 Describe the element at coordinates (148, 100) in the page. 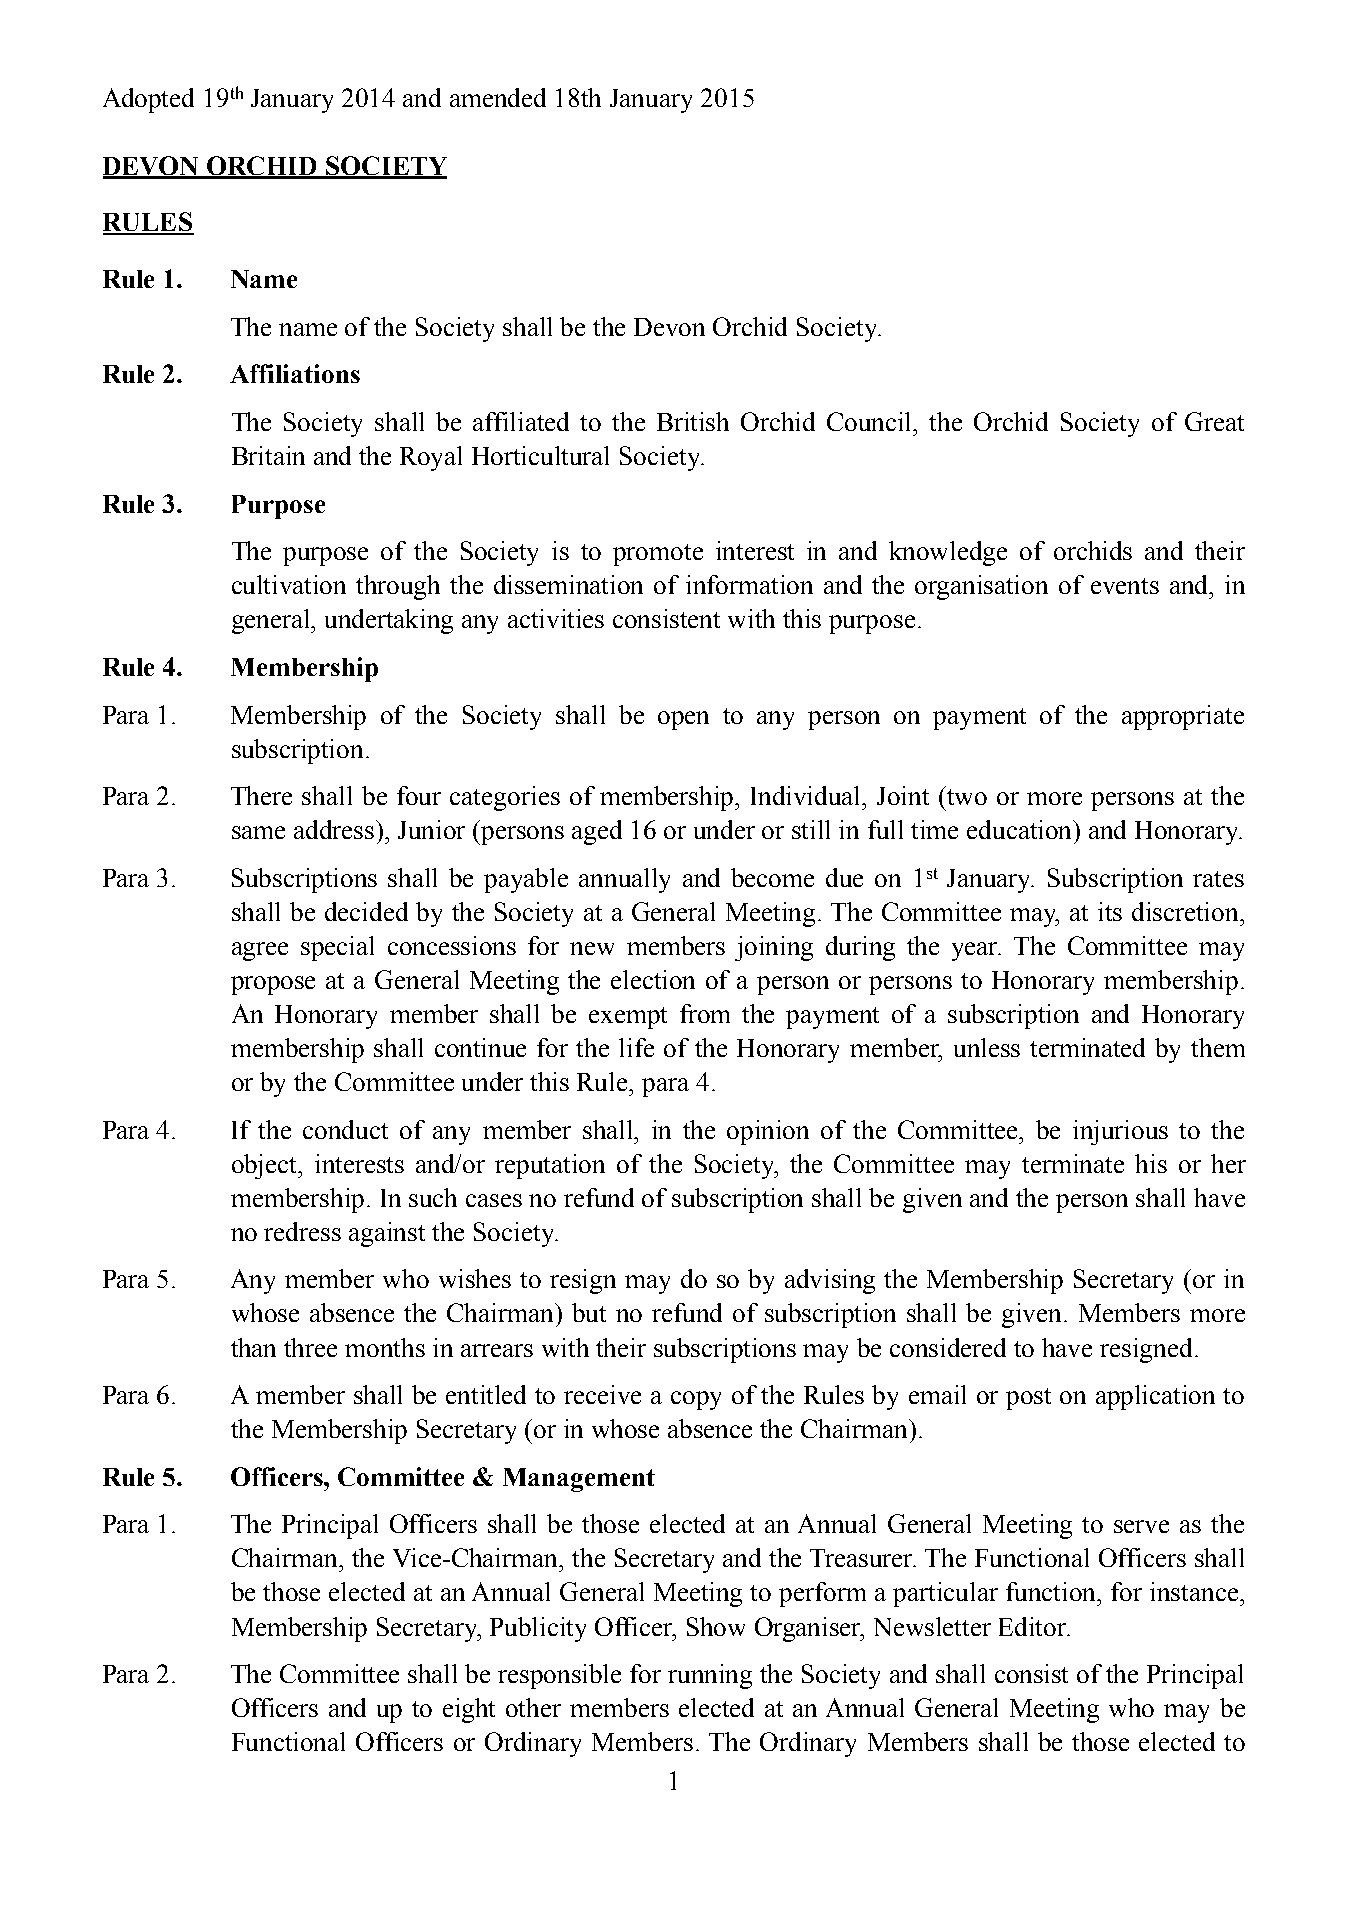

I see `Adopted` at that location.
